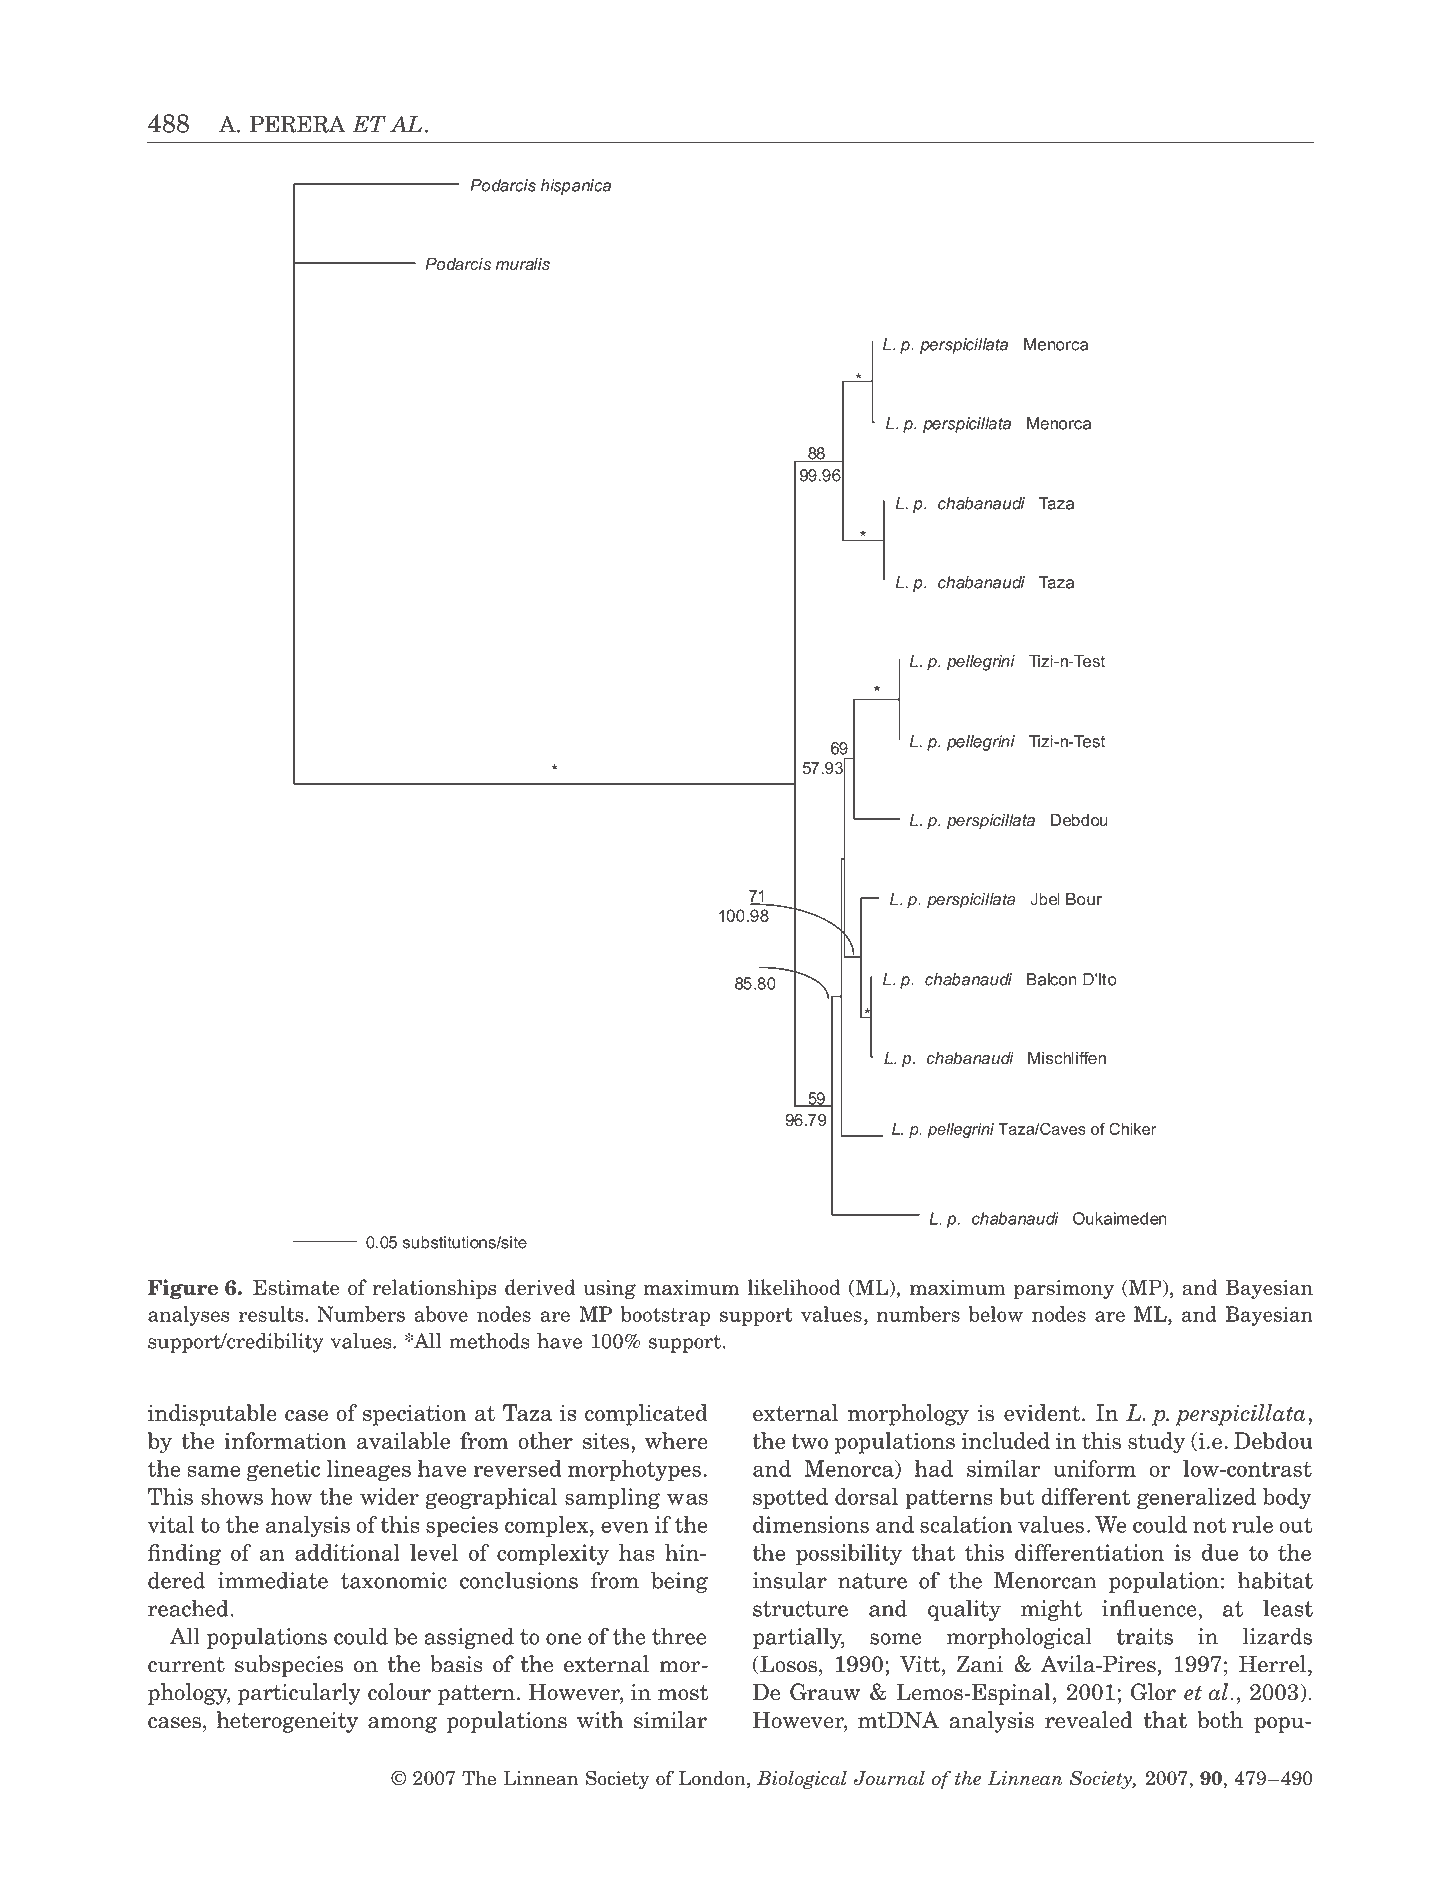 The height and width of the screenshot is (1899, 1445). Describe the element at coordinates (713, 1779) in the screenshot. I see `London` at that location.
